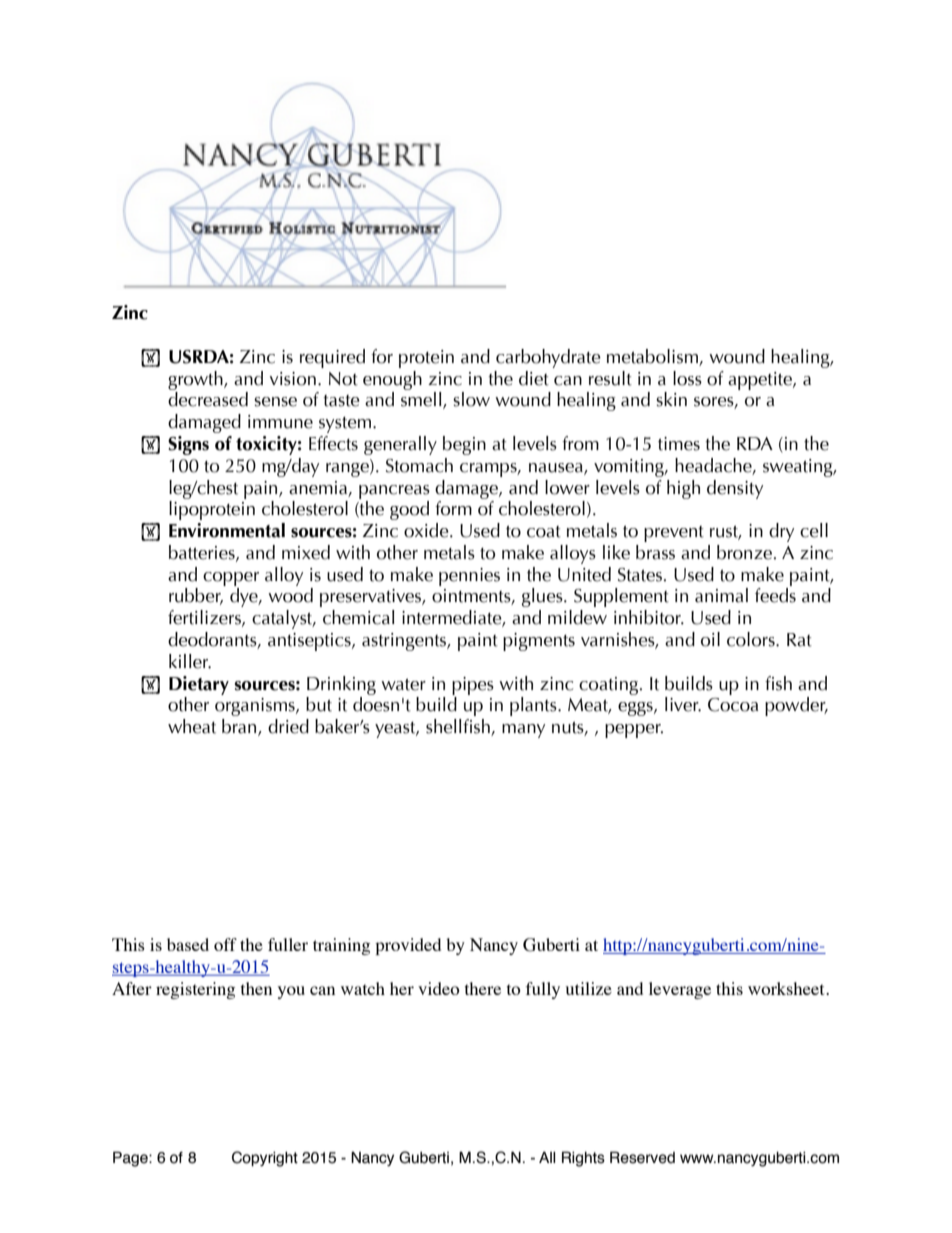 Image resolution: width=952 pixels, height=1233 pixels. What do you see at coordinates (196, 380) in the screenshot?
I see `growth` at bounding box center [196, 380].
